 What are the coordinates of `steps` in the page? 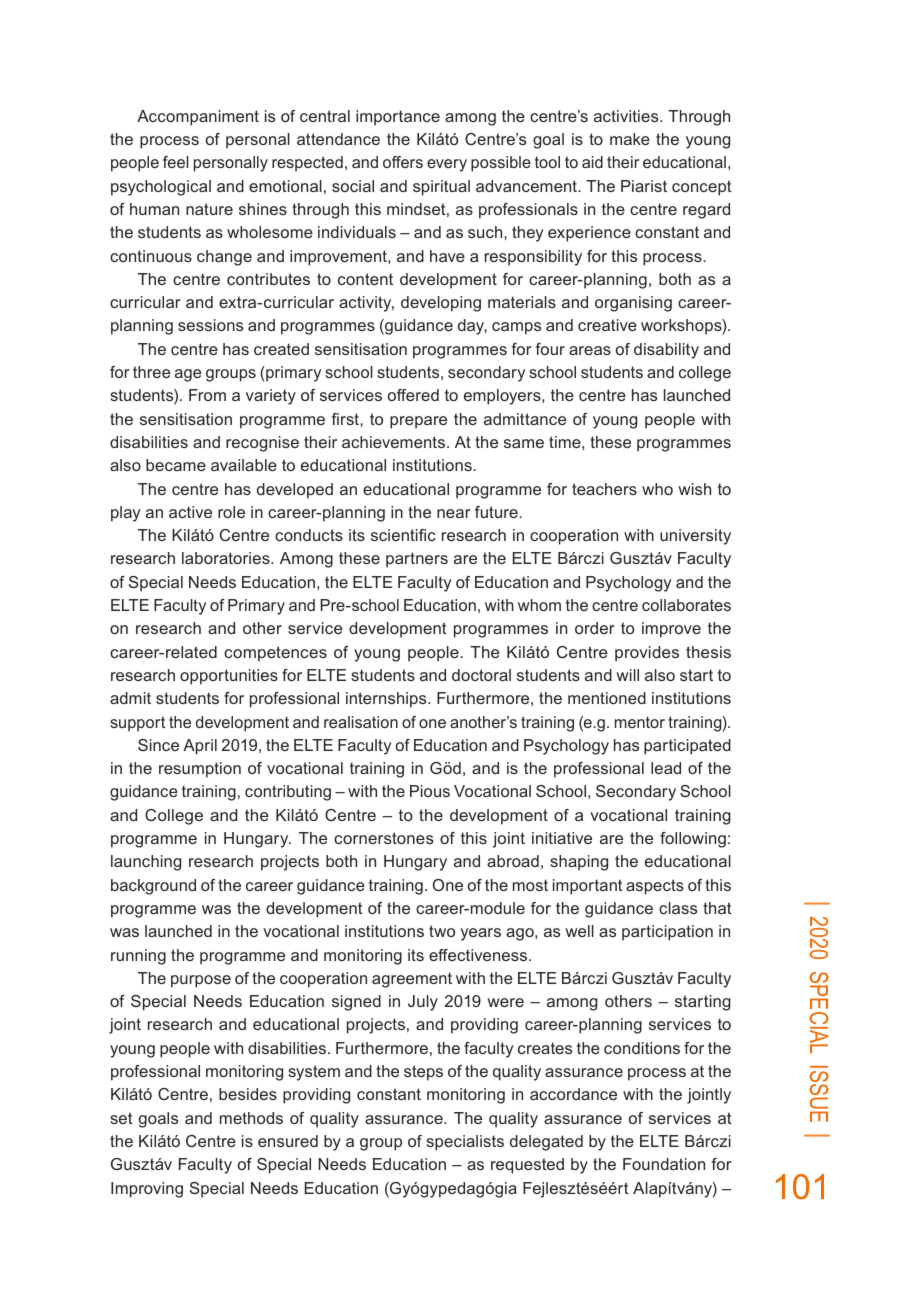 It's located at (423, 1073).
